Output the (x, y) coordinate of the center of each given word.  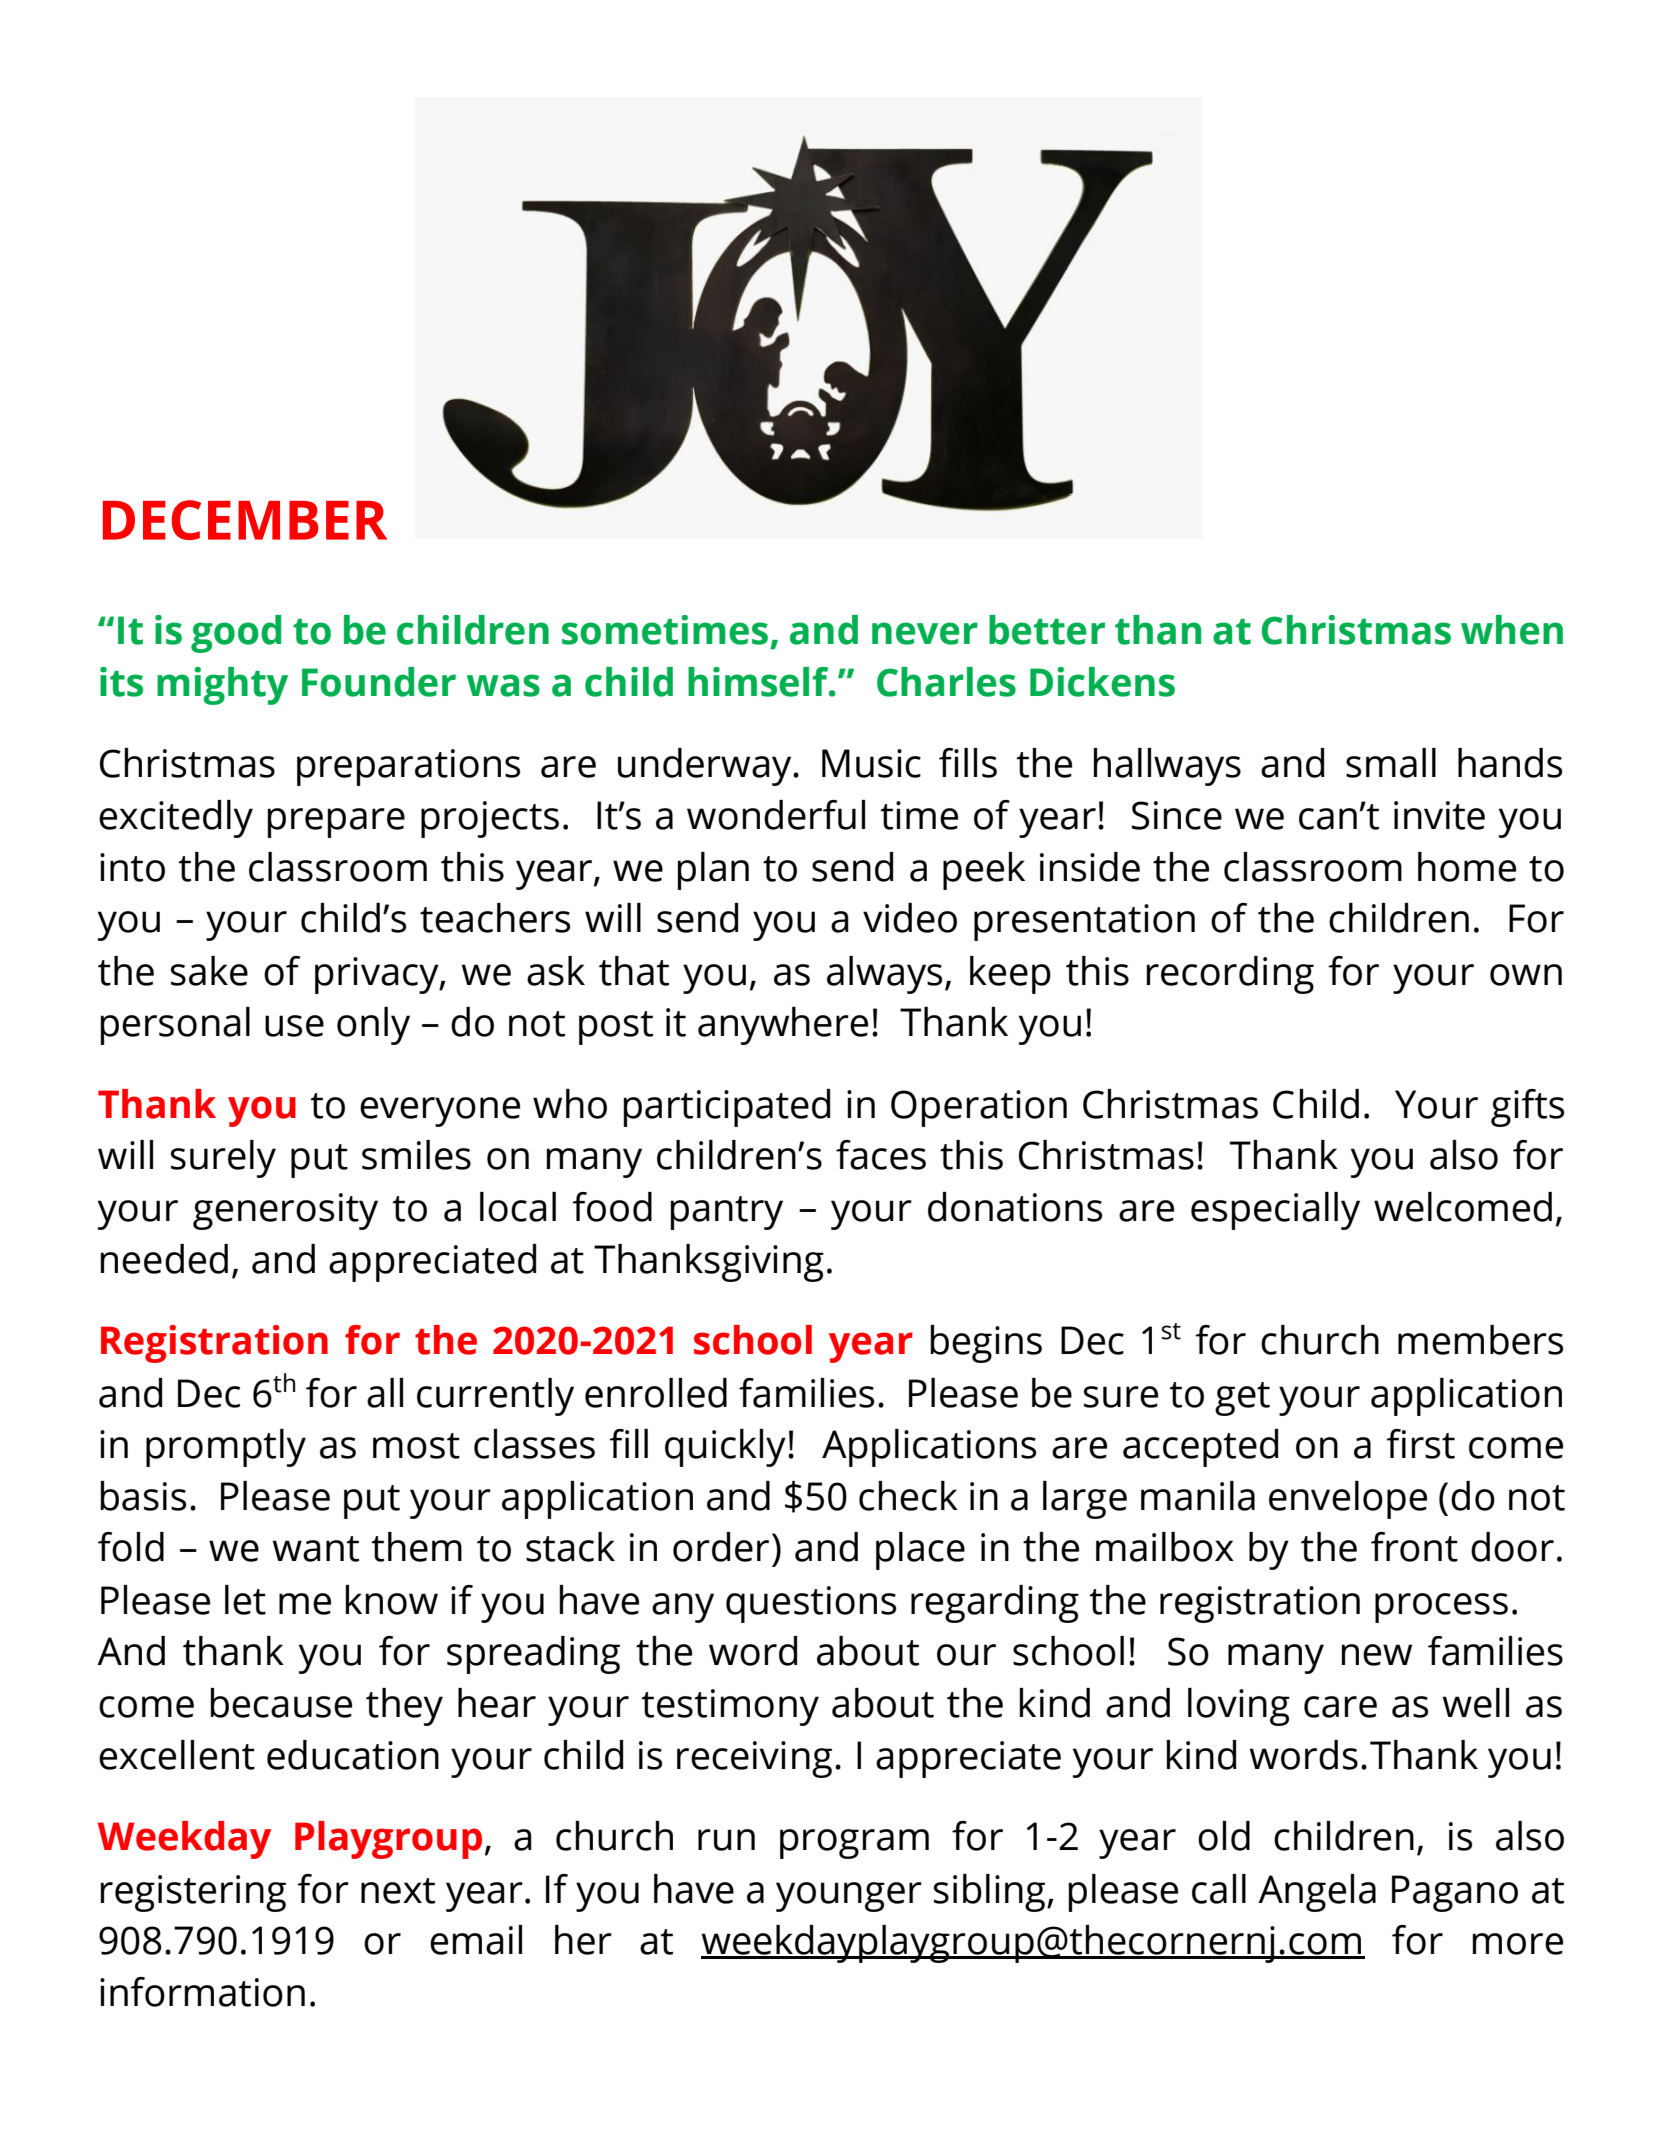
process (1441, 1608)
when (1512, 630)
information (202, 1992)
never (925, 633)
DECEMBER (245, 520)
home (1467, 867)
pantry (726, 1213)
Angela (1317, 1893)
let (245, 1600)
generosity (285, 1211)
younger (849, 1897)
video (910, 918)
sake (209, 971)
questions (811, 1604)
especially (1275, 1211)
